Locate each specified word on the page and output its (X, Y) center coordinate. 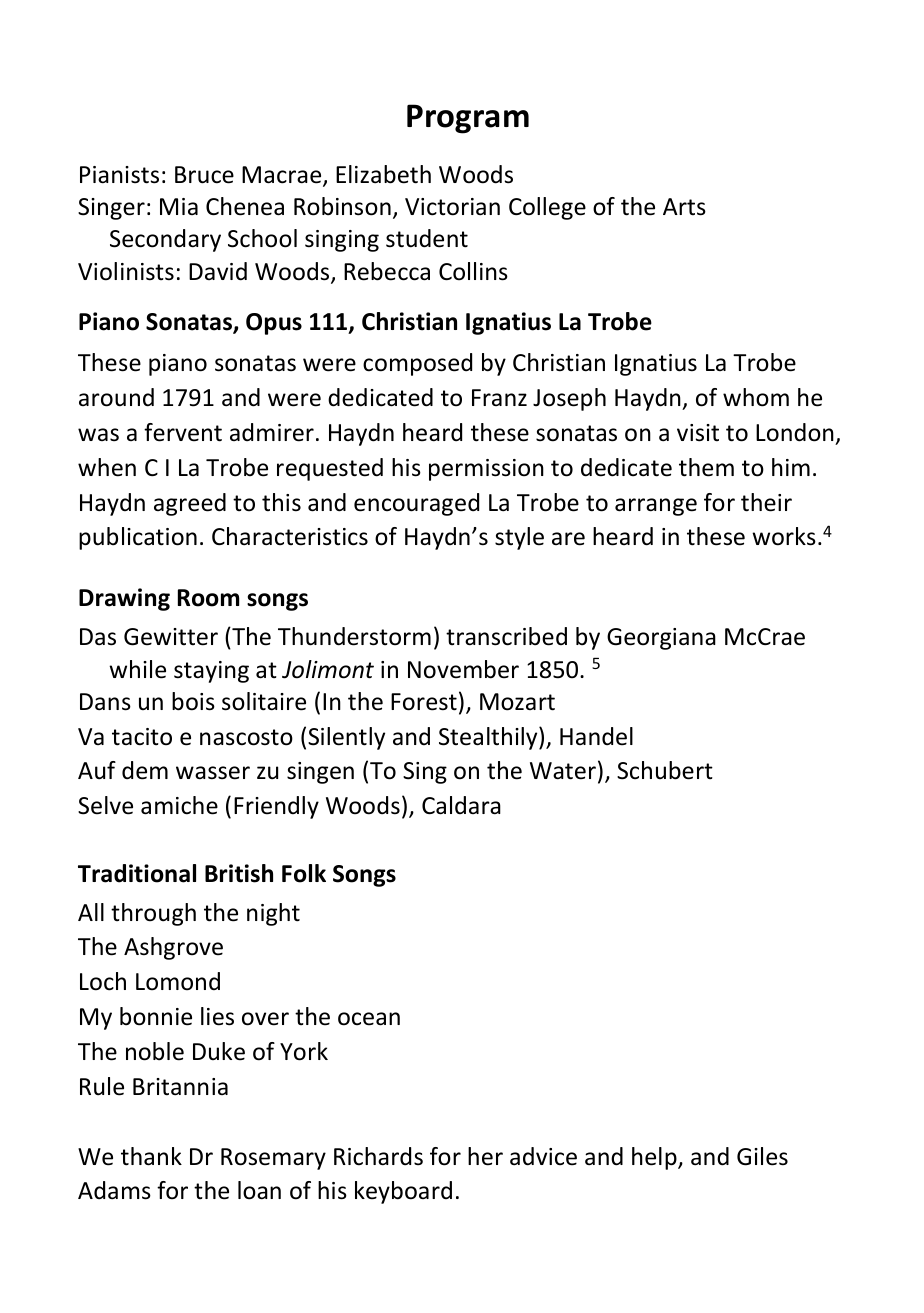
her (485, 1156)
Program (468, 119)
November (463, 669)
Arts (684, 207)
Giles (762, 1156)
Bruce (204, 175)
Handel (596, 736)
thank (151, 1156)
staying (211, 672)
